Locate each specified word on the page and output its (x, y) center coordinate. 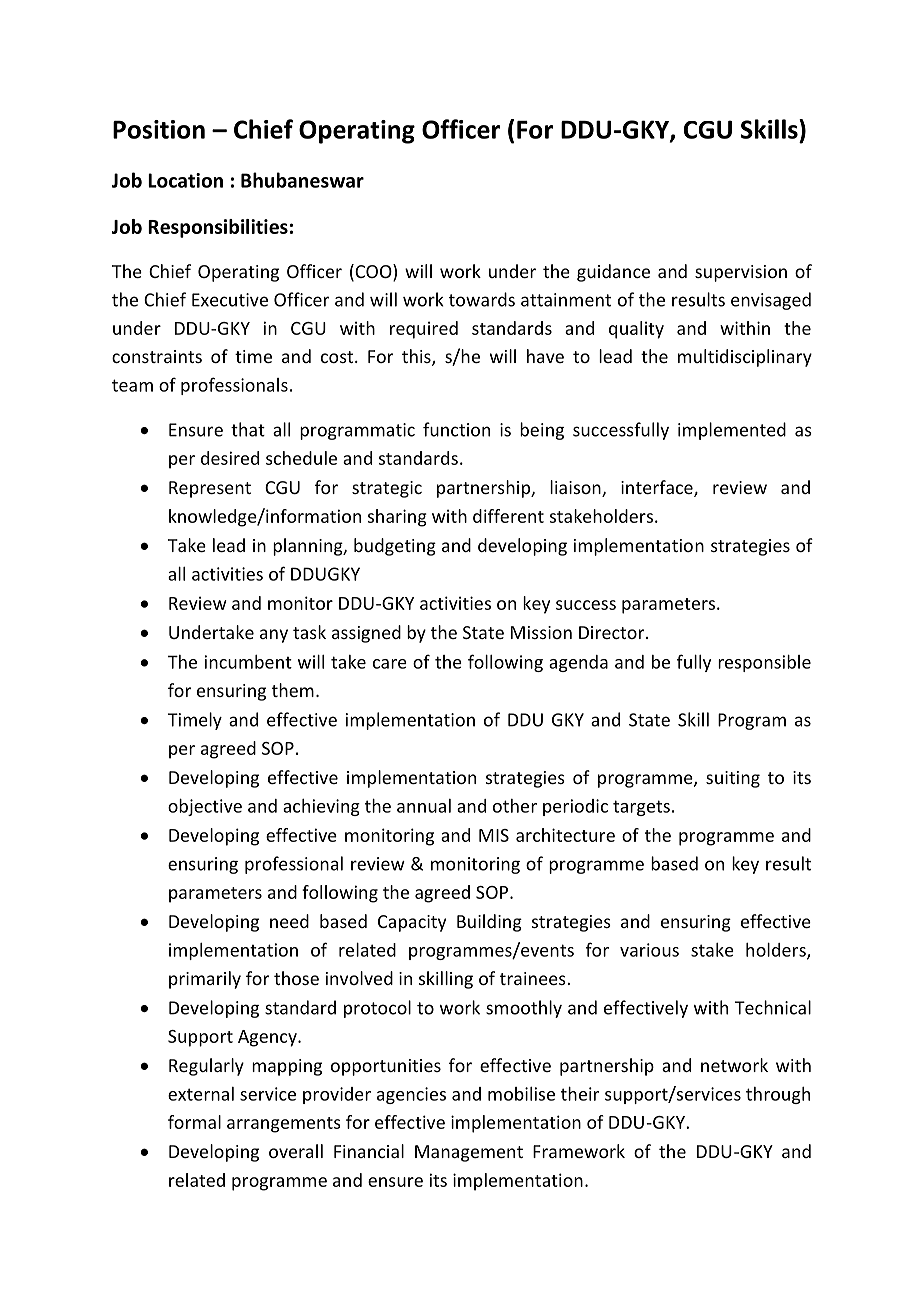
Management (469, 1153)
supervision (741, 273)
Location (185, 180)
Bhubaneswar (302, 180)
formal (194, 1122)
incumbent (248, 662)
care (390, 664)
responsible (764, 663)
